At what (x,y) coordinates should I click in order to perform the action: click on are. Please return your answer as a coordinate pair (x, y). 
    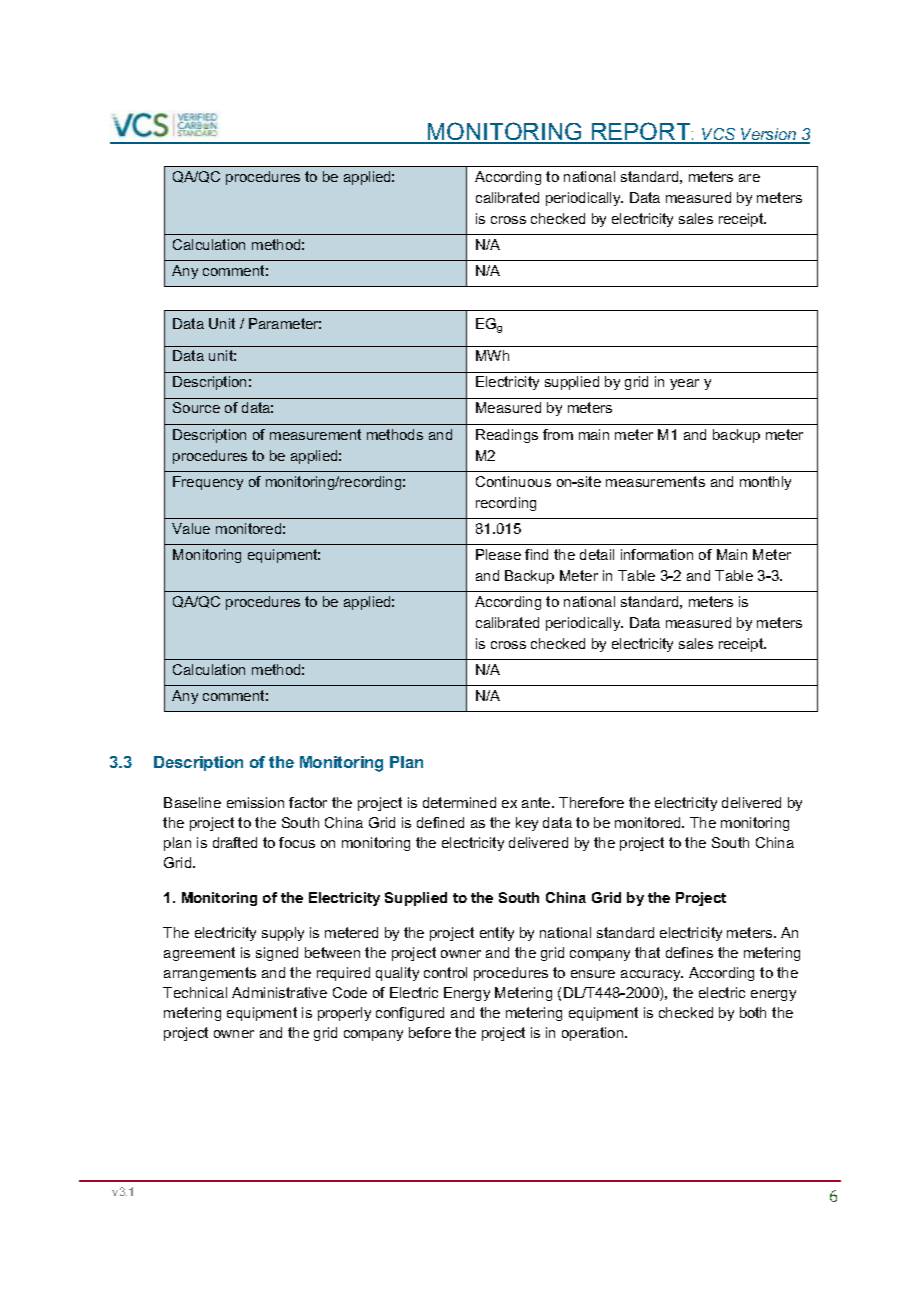
    Looking at the image, I should click on (749, 178).
